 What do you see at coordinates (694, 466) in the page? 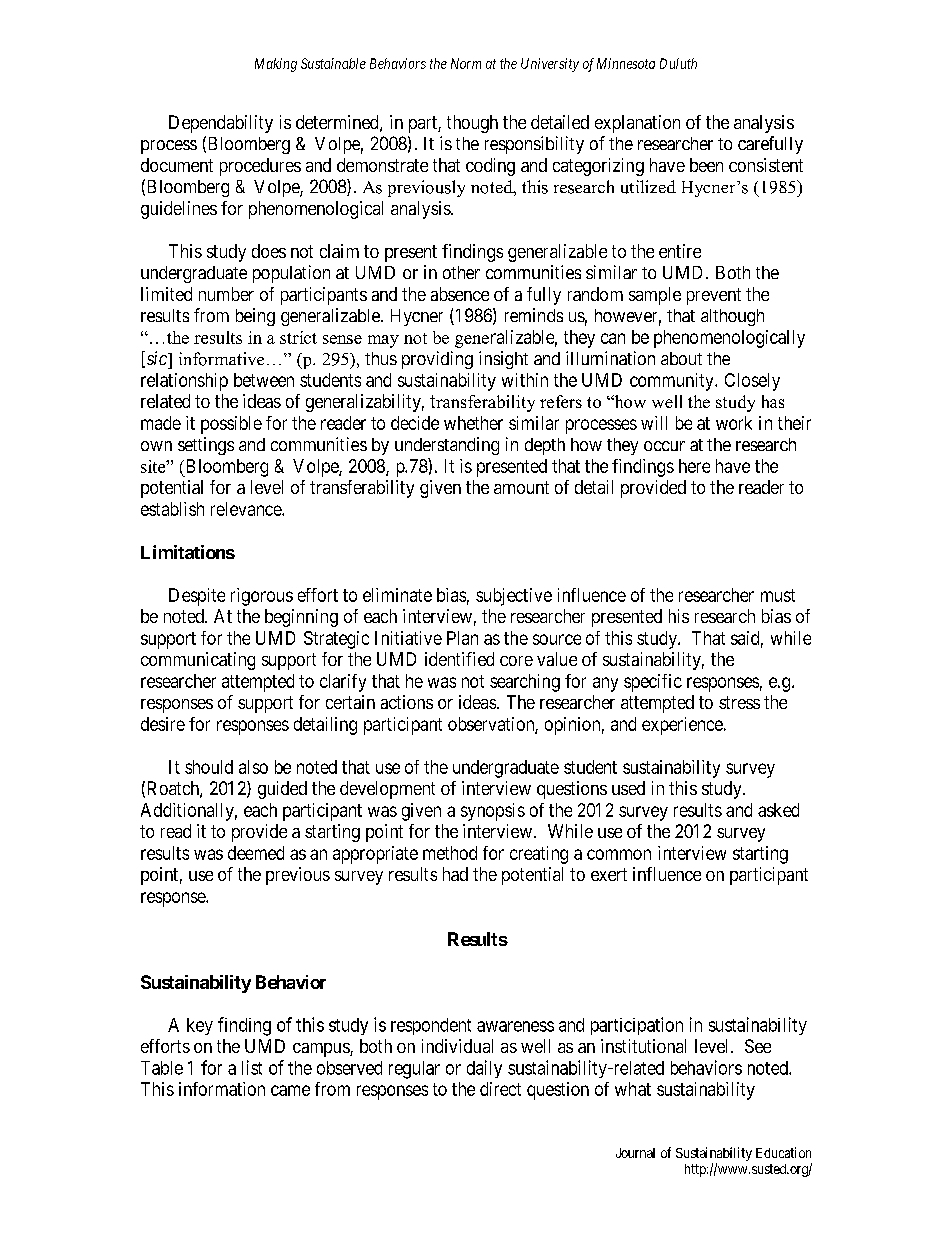
I see `here` at bounding box center [694, 466].
